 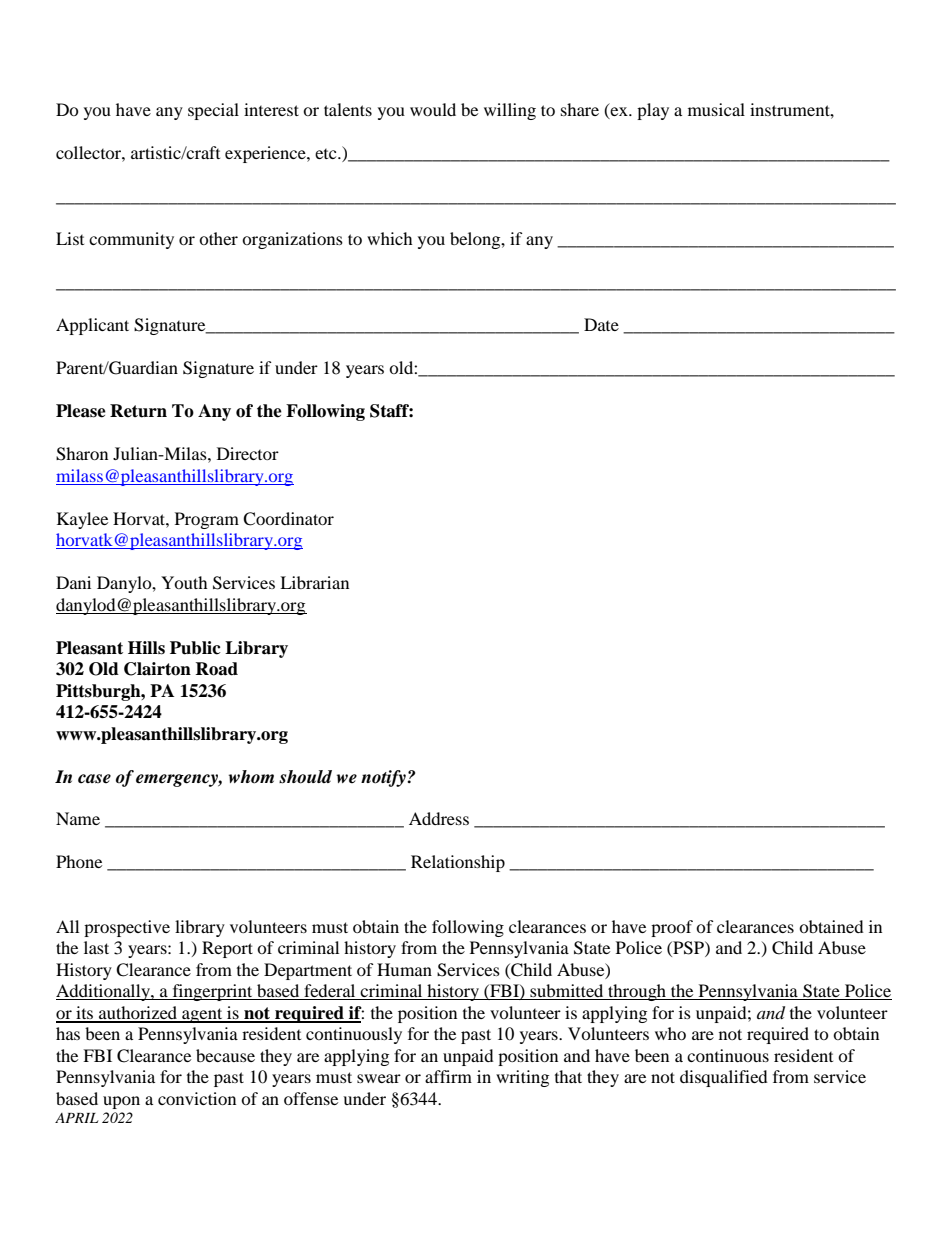 What do you see at coordinates (433, 109) in the screenshot?
I see `would` at bounding box center [433, 109].
